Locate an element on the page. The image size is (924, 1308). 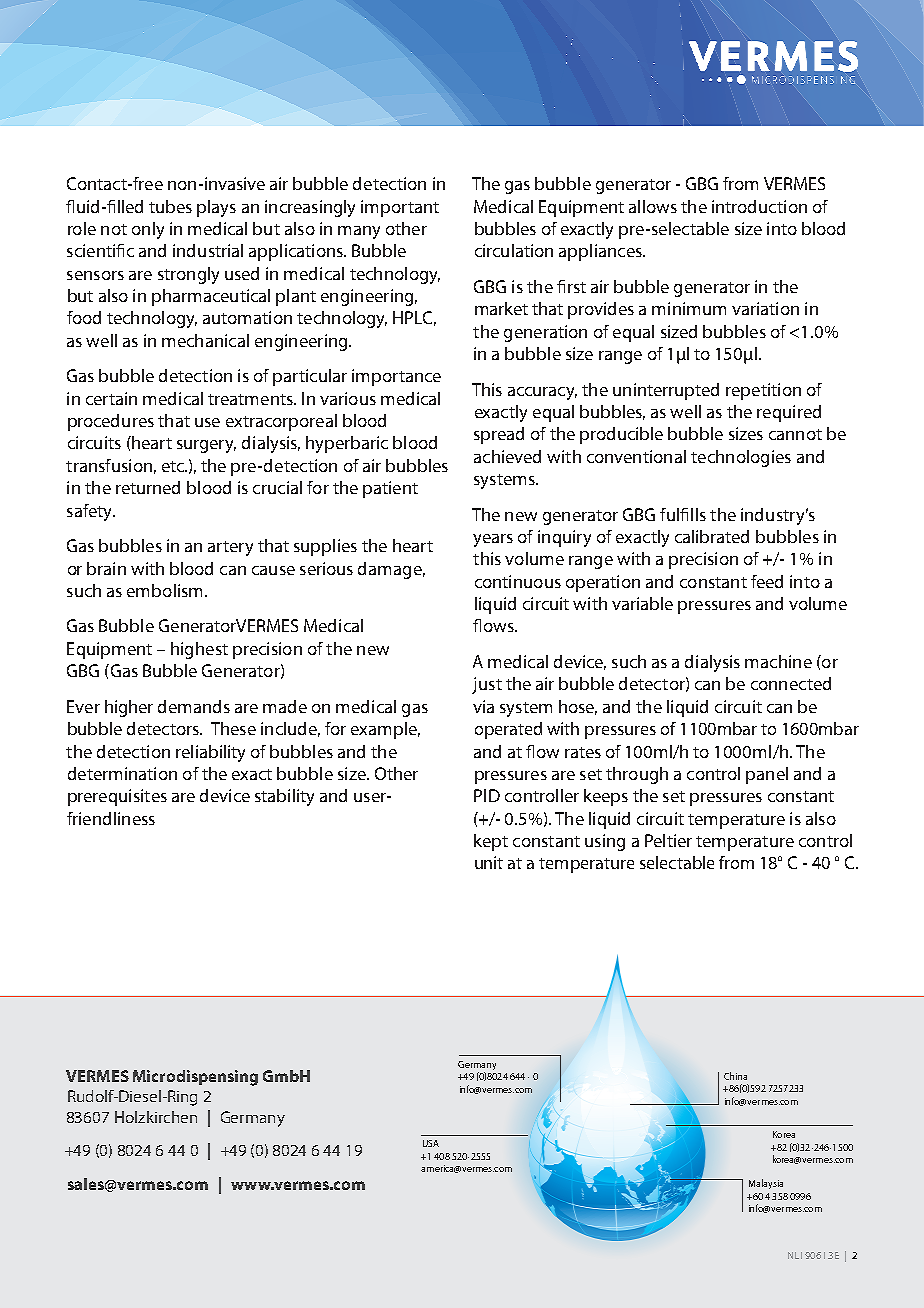
via is located at coordinates (483, 706).
